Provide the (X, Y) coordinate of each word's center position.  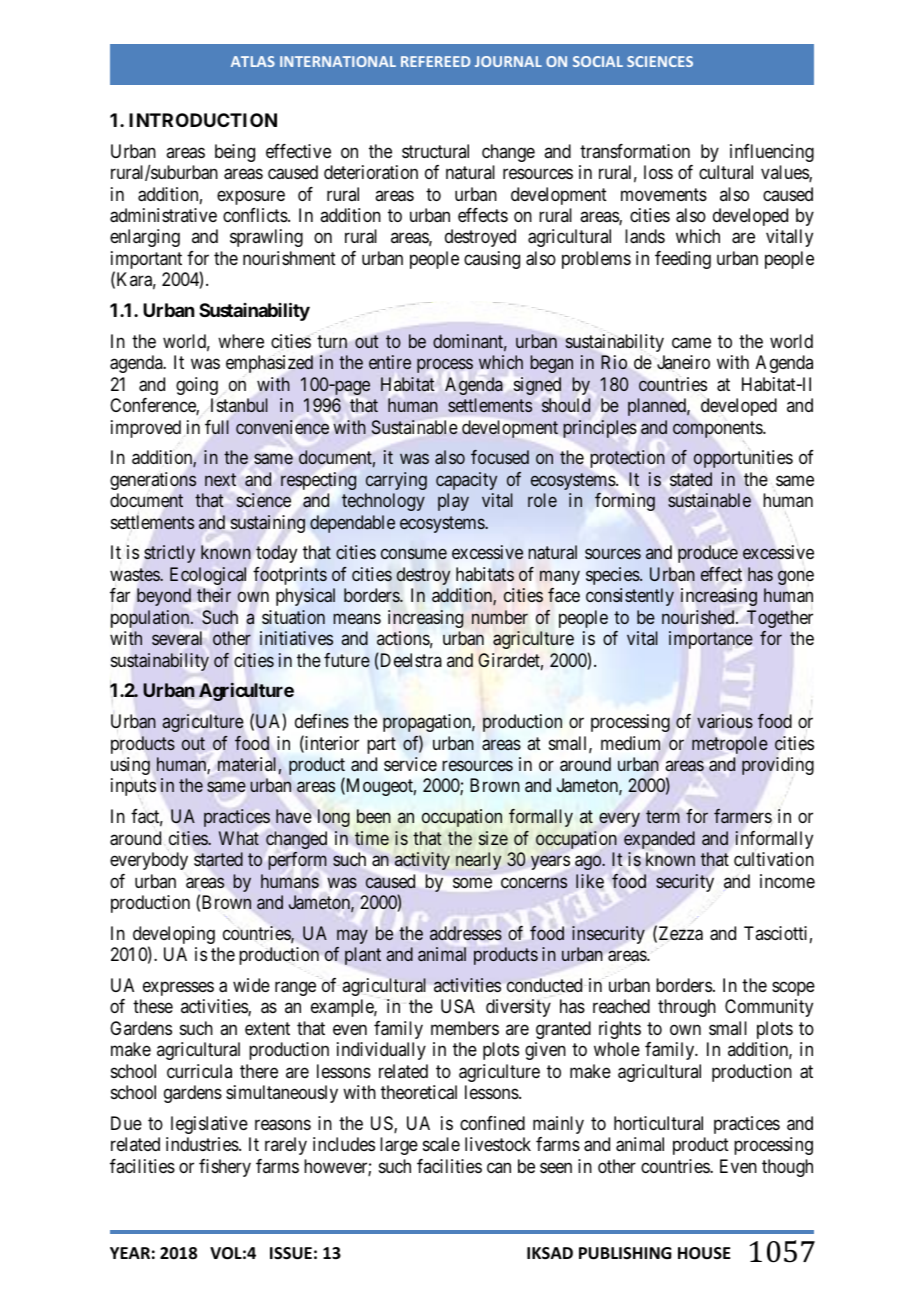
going (197, 386)
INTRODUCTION (203, 120)
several (177, 638)
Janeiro (683, 362)
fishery (225, 1168)
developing (174, 936)
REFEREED (436, 61)
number (500, 617)
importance (711, 640)
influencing (772, 153)
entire (390, 362)
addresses (466, 933)
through (687, 1008)
